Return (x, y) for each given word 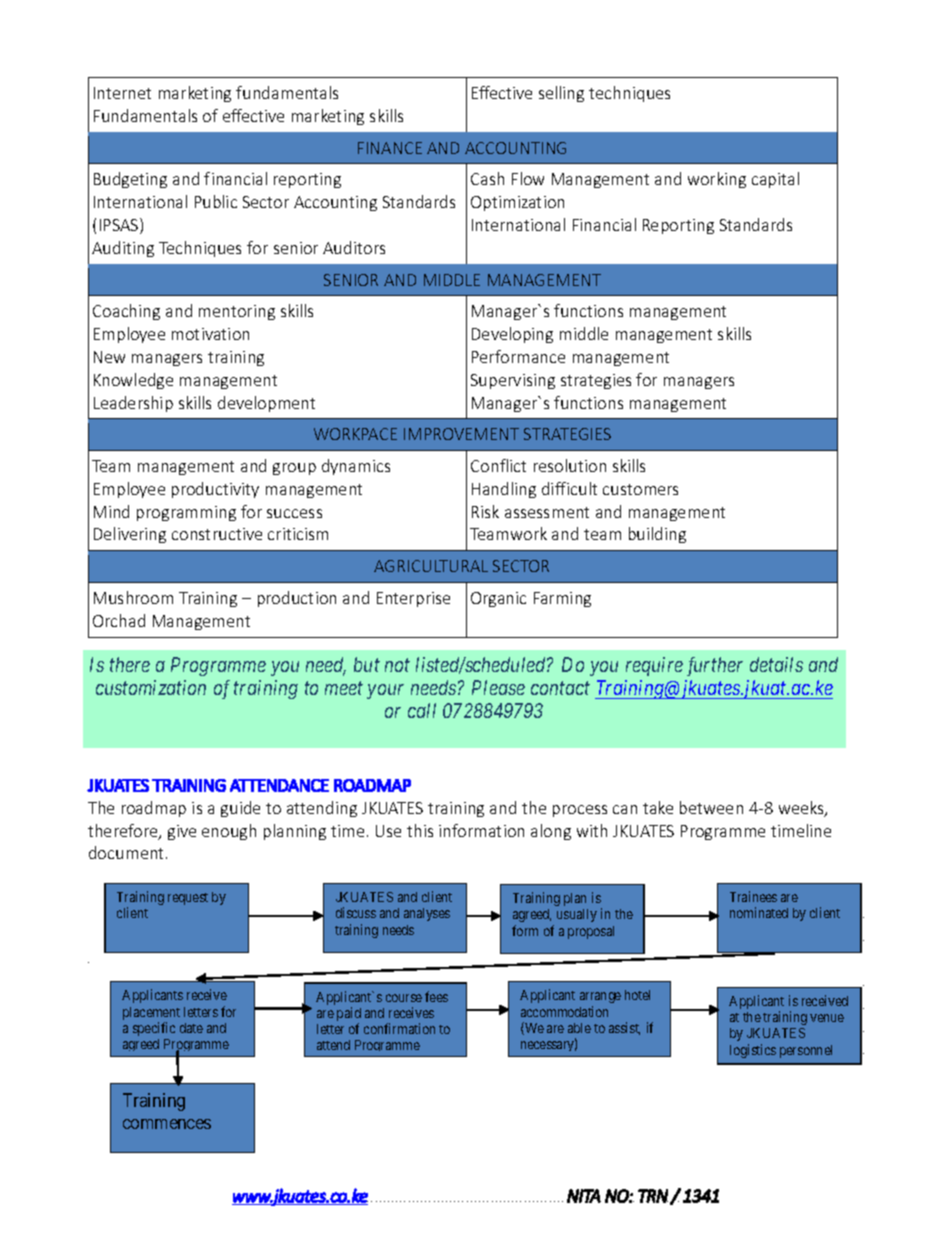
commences (167, 1124)
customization (151, 687)
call (422, 710)
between (711, 807)
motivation (210, 334)
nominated (759, 912)
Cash (487, 178)
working (717, 180)
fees (436, 996)
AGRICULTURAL (431, 566)
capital (775, 180)
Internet (122, 93)
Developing (512, 335)
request (188, 899)
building (657, 535)
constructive (217, 534)
